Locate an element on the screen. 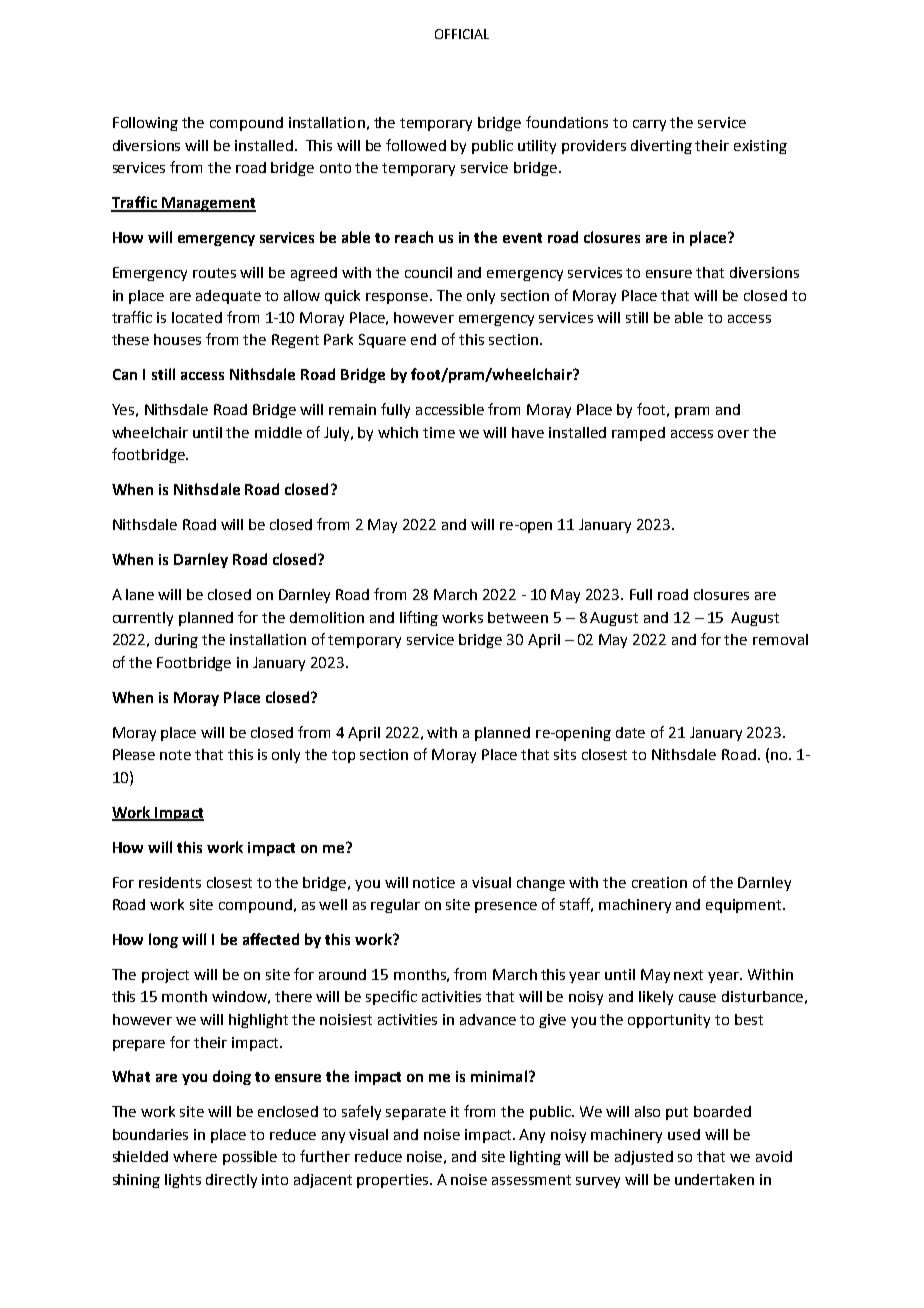 The width and height of the screenshot is (924, 1308). where is located at coordinates (195, 1156).
